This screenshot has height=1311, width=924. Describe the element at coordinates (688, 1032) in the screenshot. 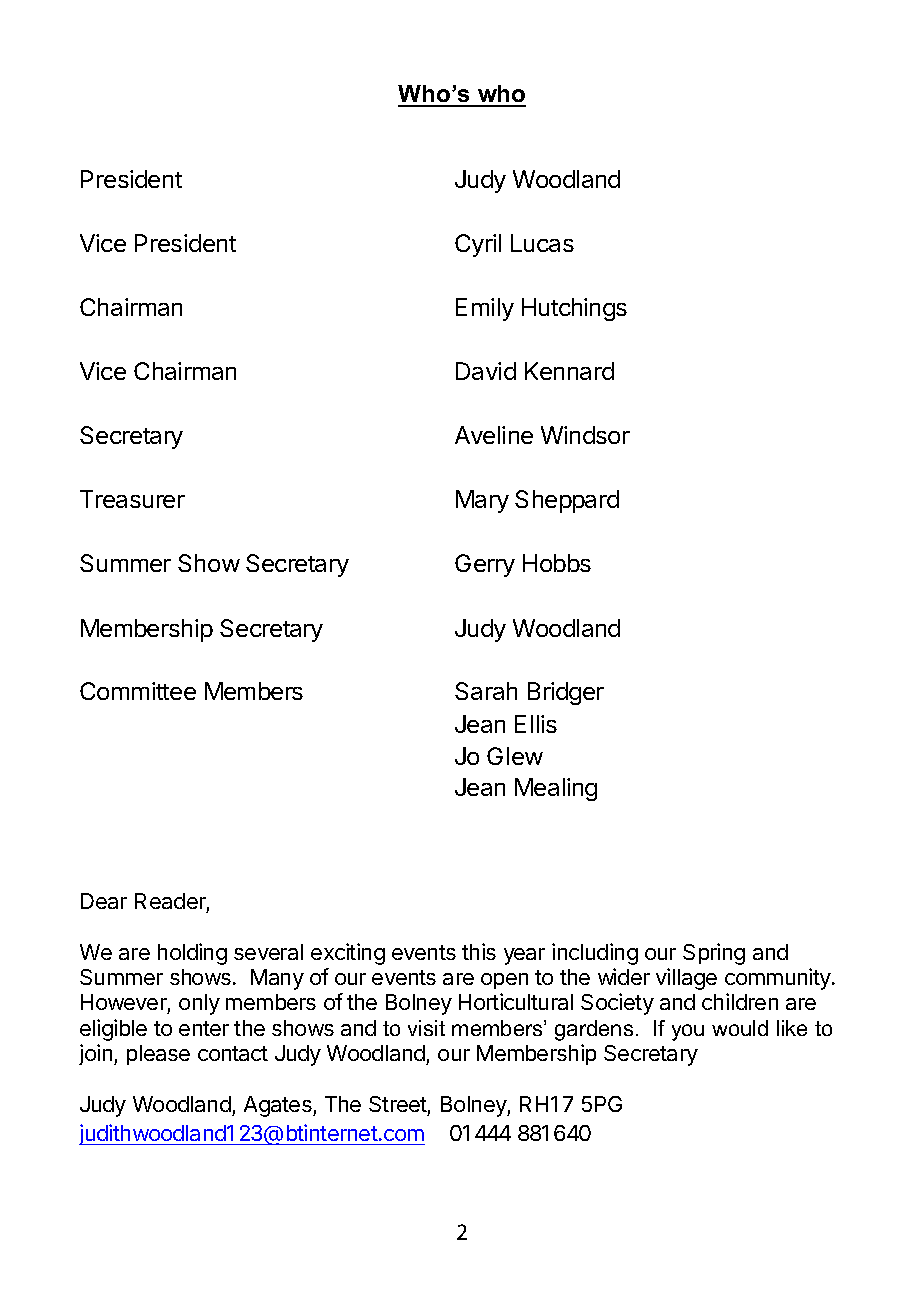

I see `you` at that location.
